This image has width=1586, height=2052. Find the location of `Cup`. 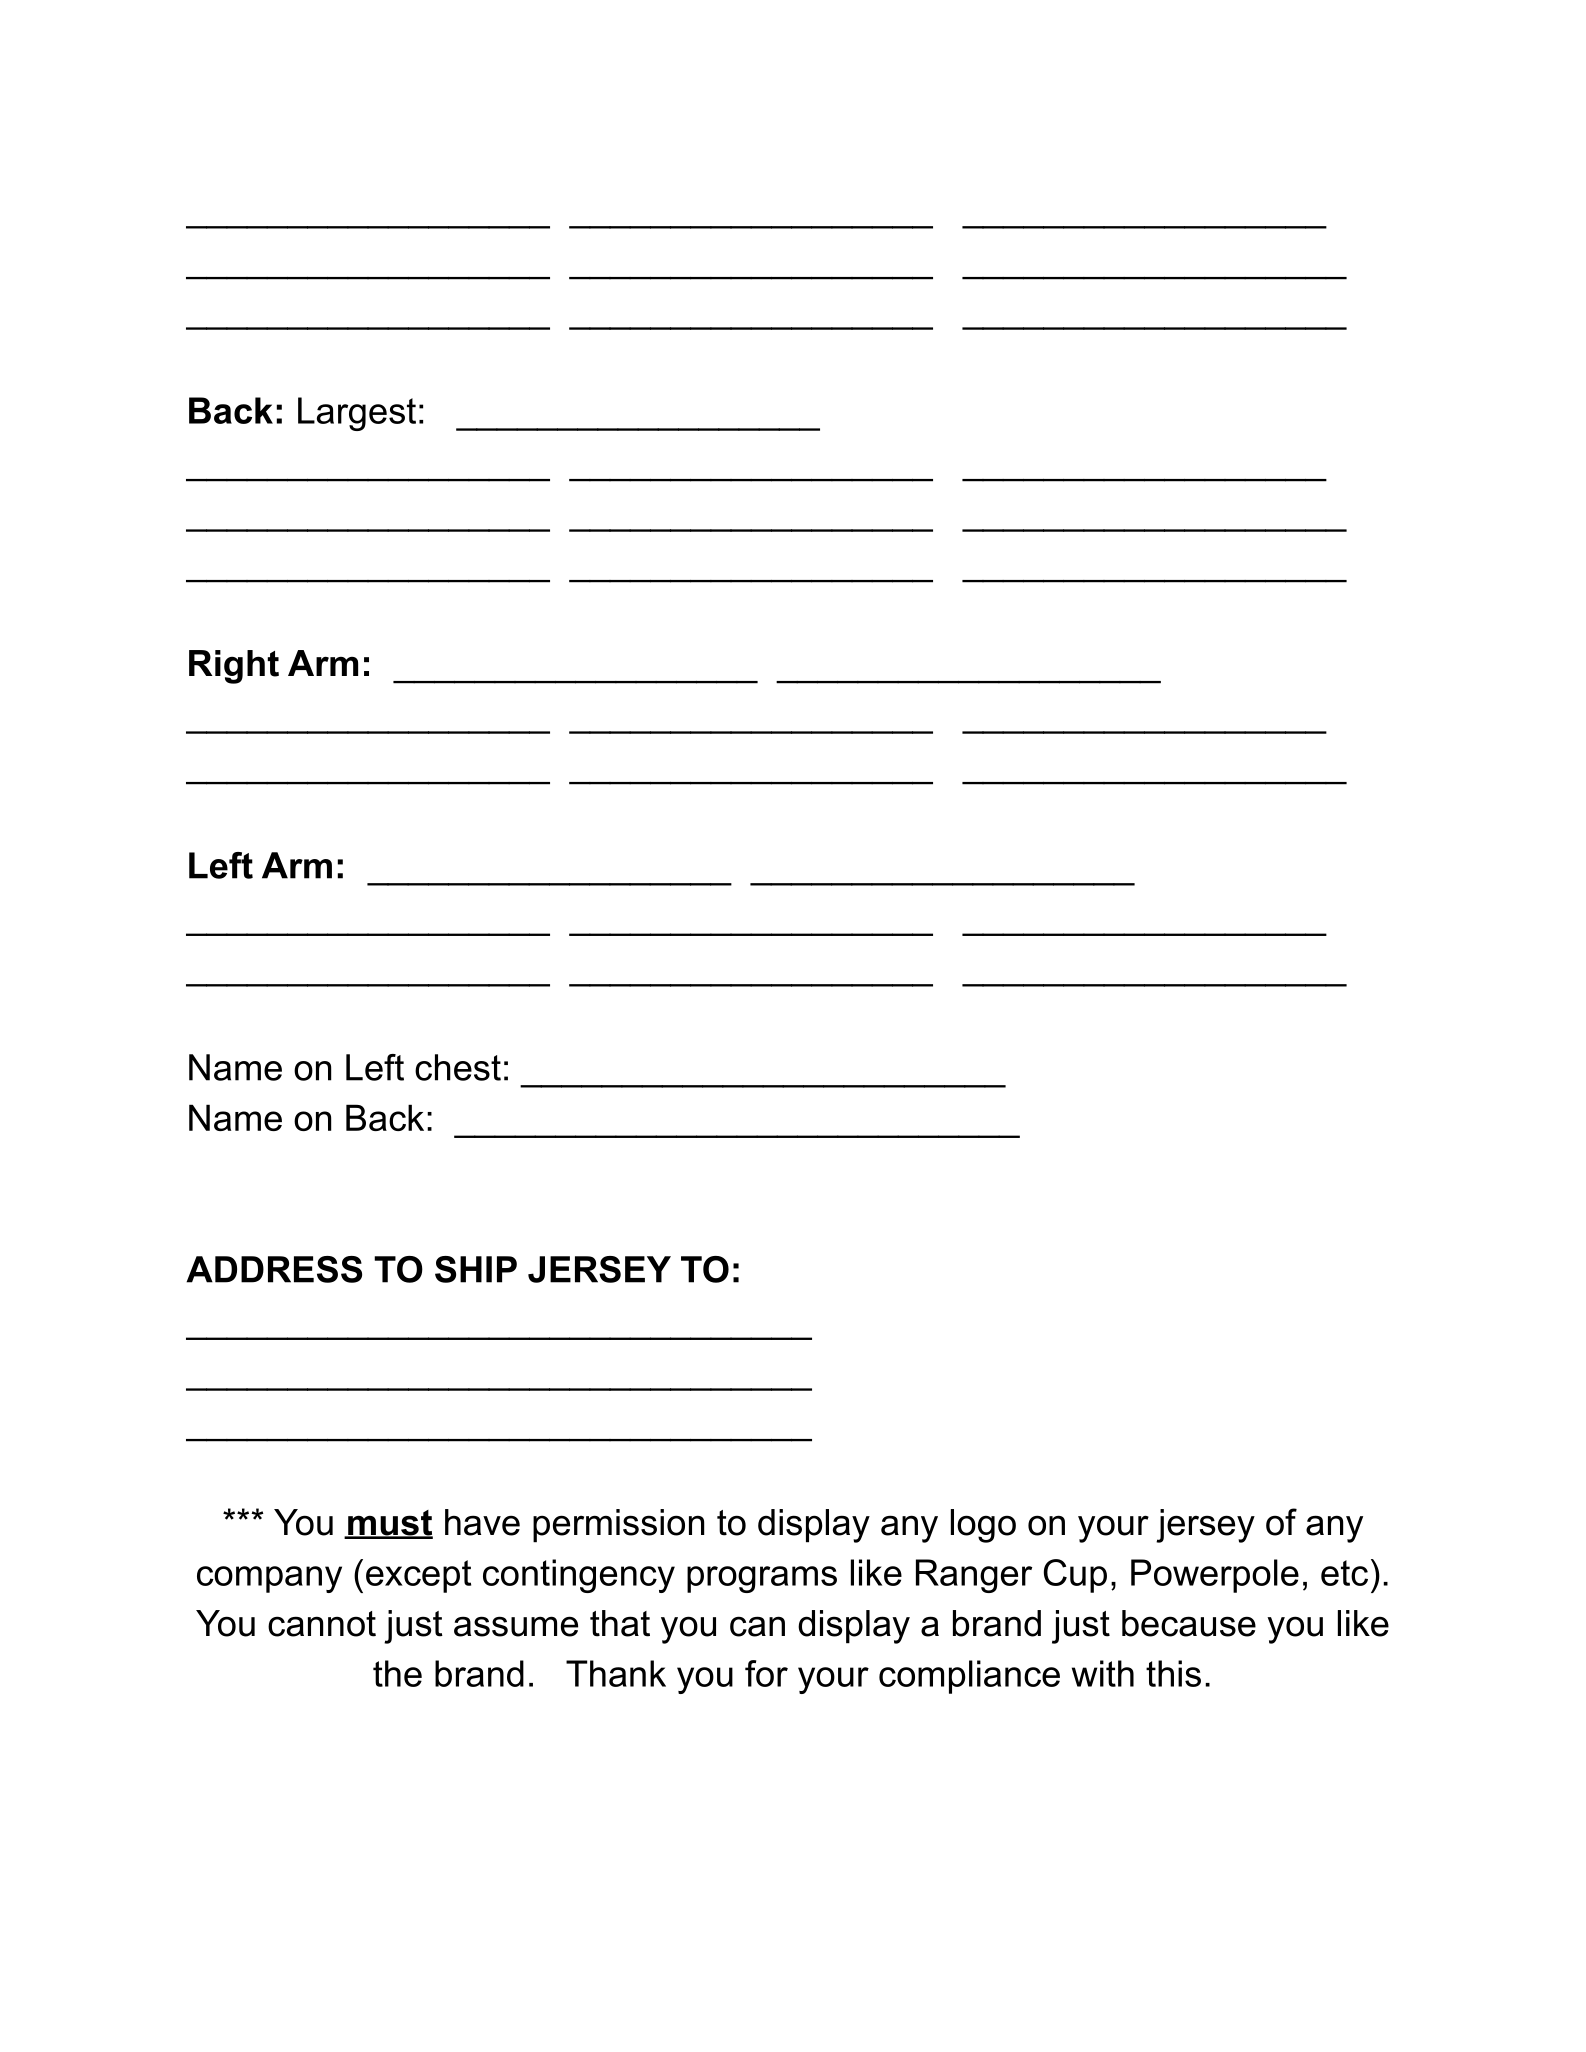

Cup is located at coordinates (1075, 1576).
